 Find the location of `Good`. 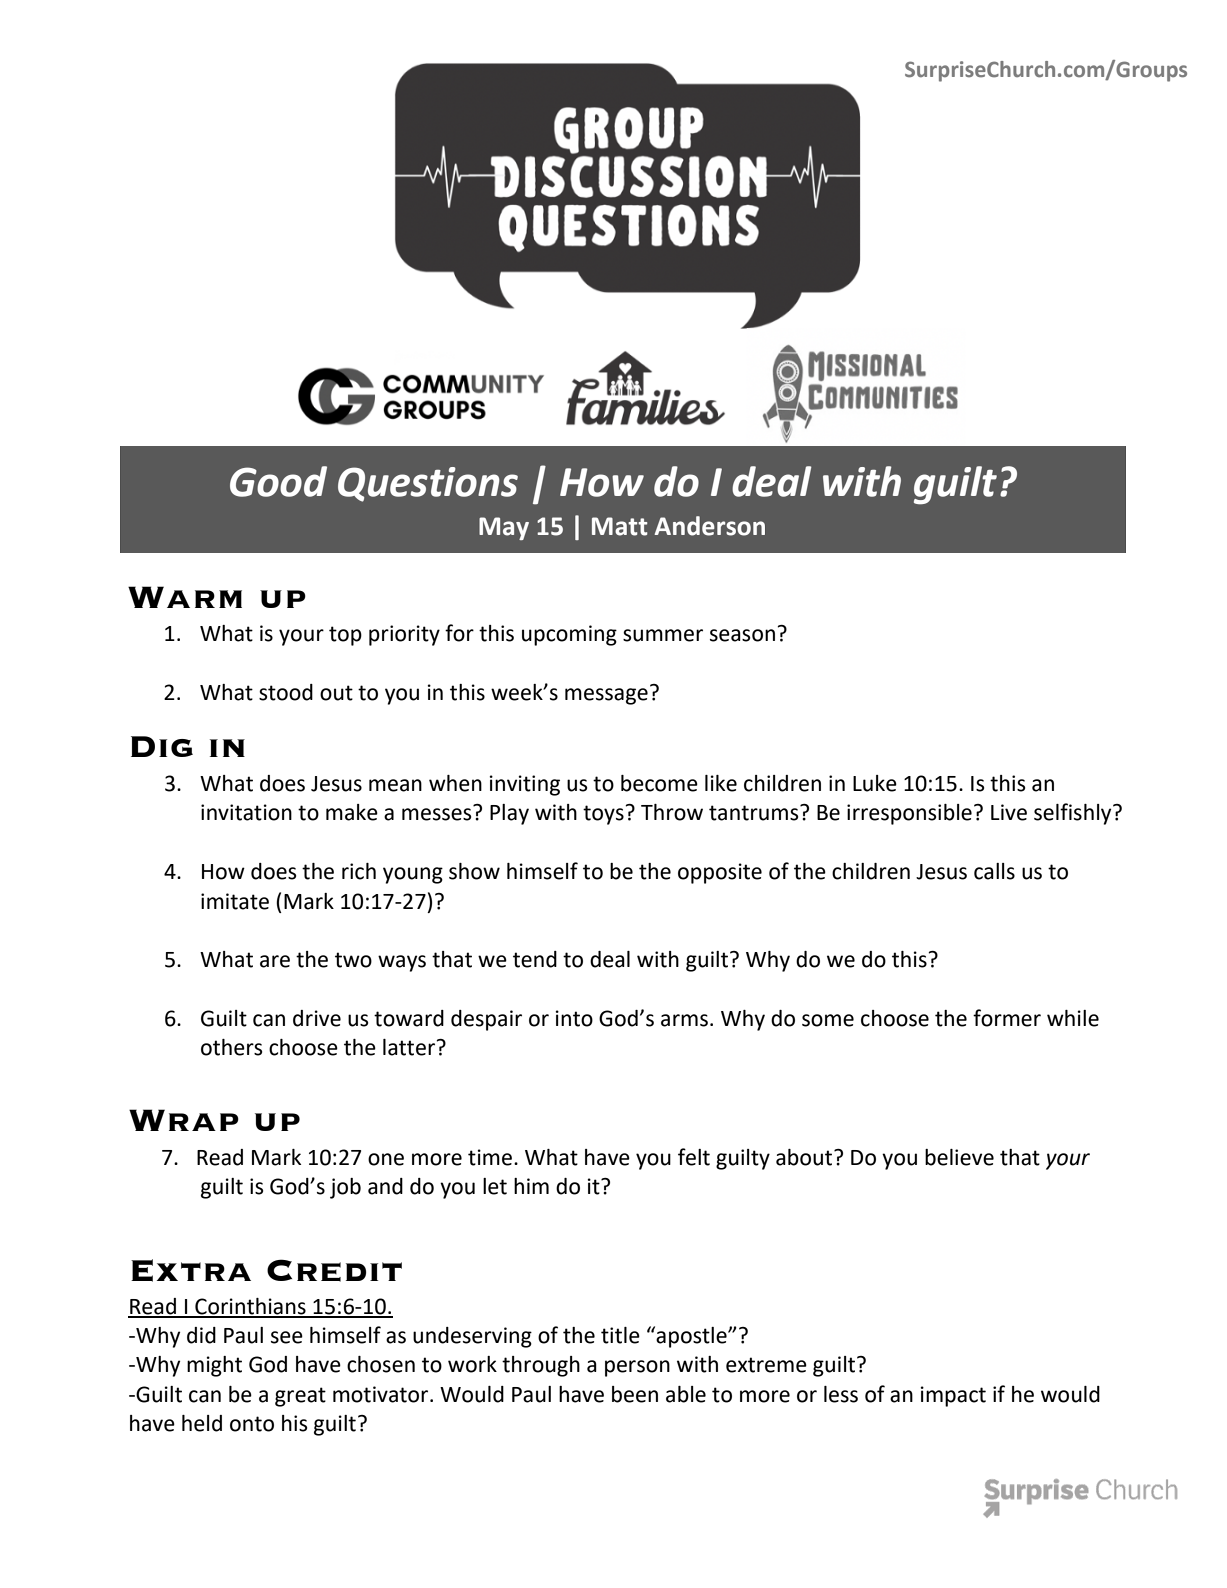

Good is located at coordinates (278, 481).
